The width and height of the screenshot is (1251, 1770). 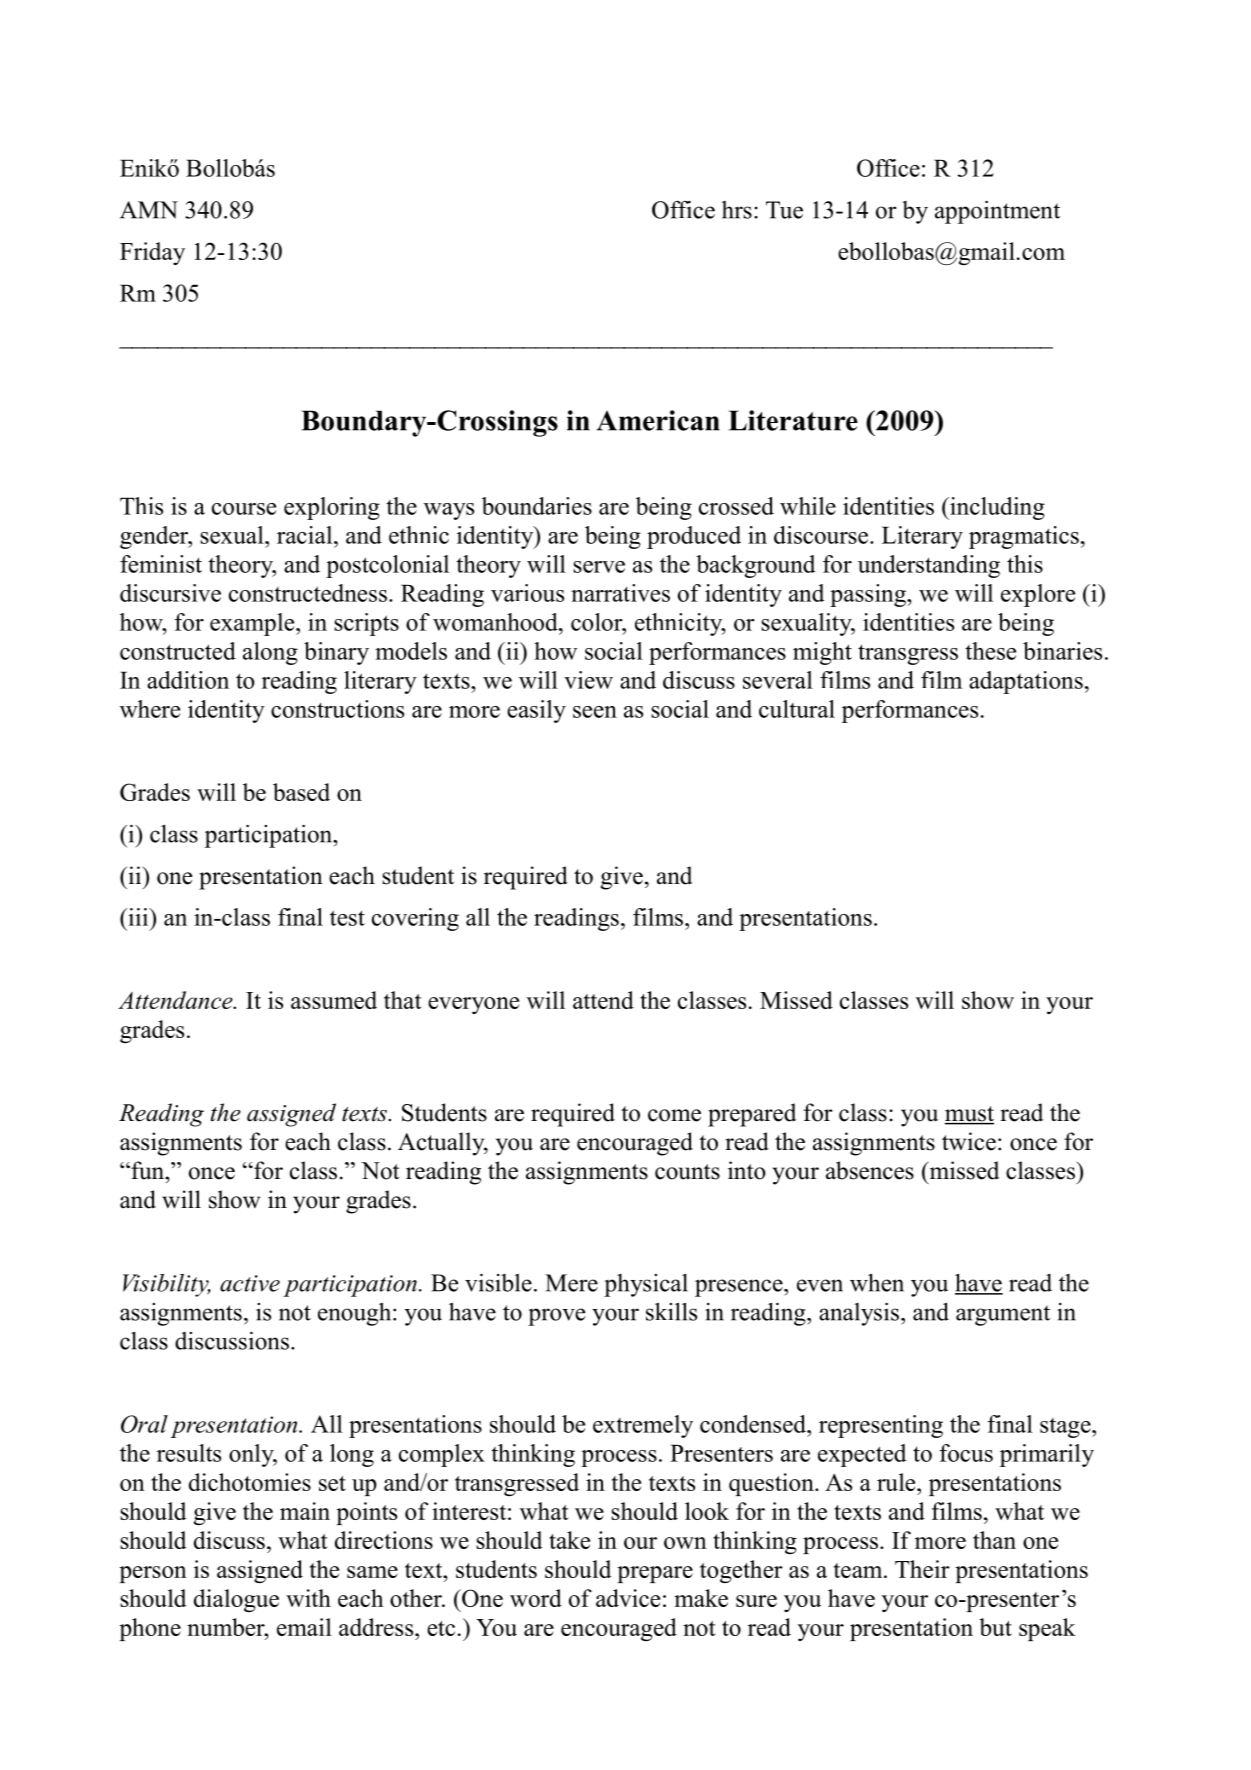 What do you see at coordinates (922, 1569) in the screenshot?
I see `Their` at bounding box center [922, 1569].
